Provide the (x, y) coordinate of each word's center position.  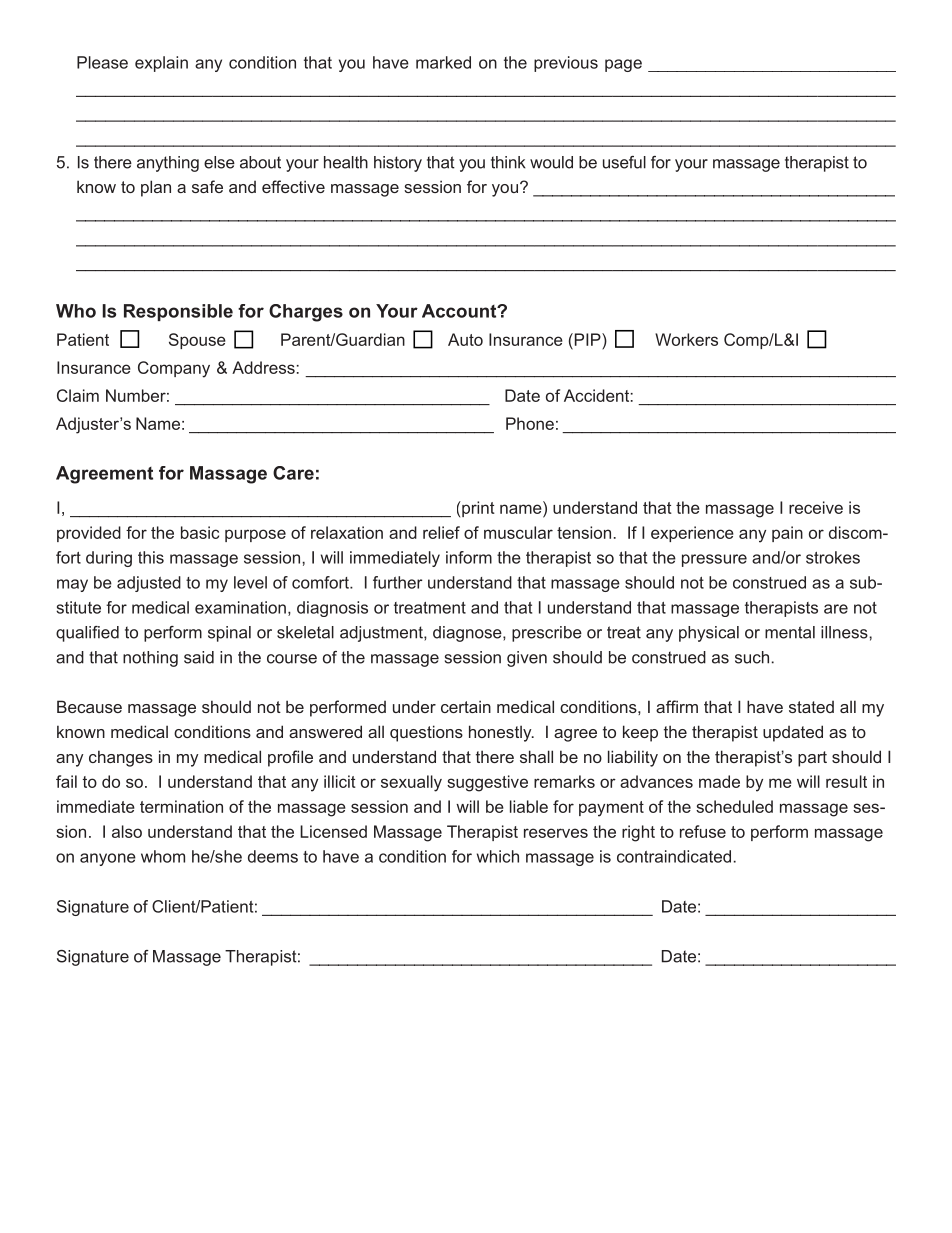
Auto (465, 339)
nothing (150, 659)
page (623, 65)
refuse (703, 831)
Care (293, 473)
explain (161, 64)
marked (443, 62)
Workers (686, 339)
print (477, 509)
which (498, 856)
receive (816, 507)
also (127, 831)
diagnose (468, 634)
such (752, 657)
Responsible (178, 312)
